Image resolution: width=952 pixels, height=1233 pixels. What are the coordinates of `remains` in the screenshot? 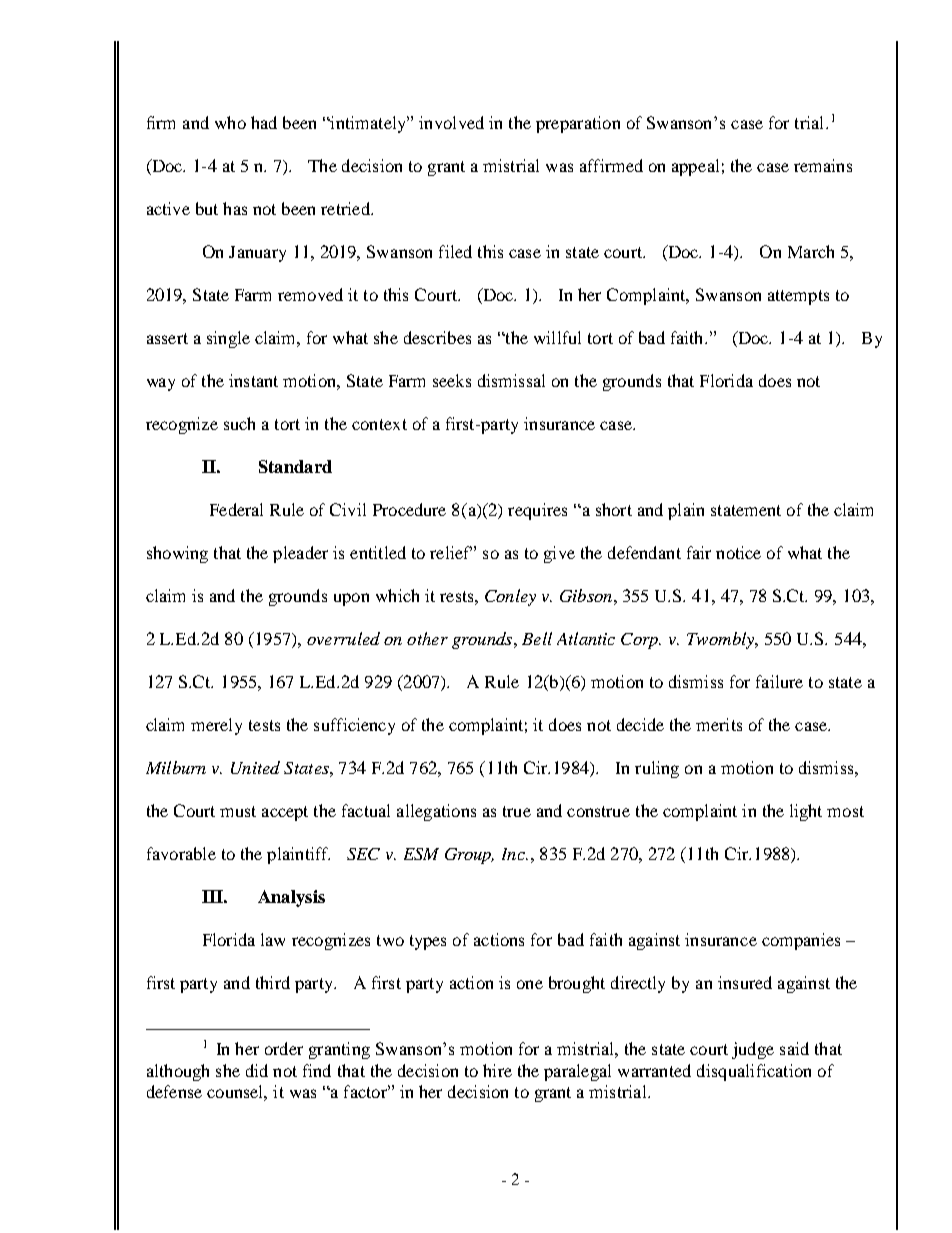 It's located at (823, 165).
